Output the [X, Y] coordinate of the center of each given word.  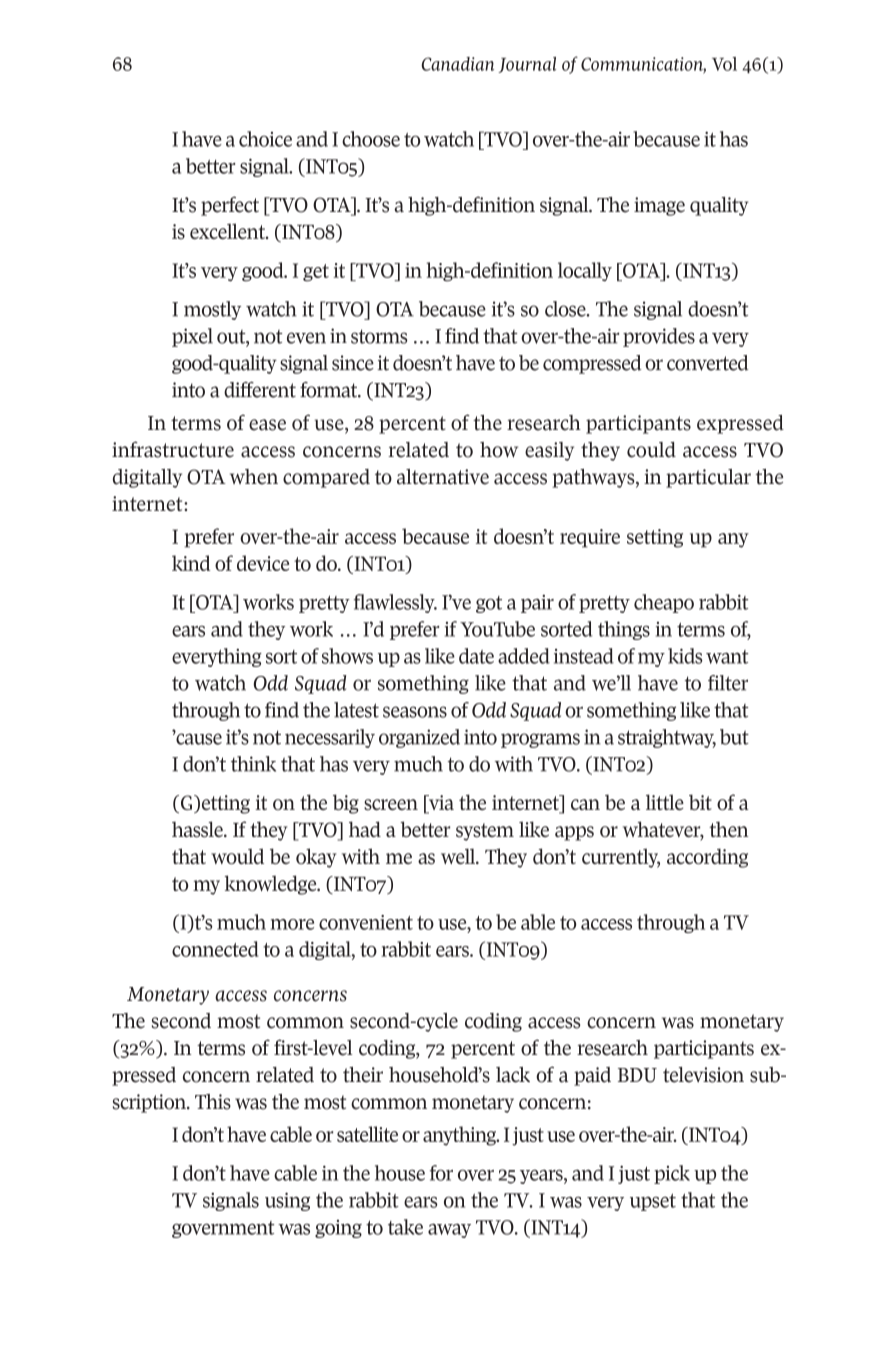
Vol [724, 64]
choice [265, 139]
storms [379, 336]
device [263, 563]
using [287, 1201]
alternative [443, 477]
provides [659, 337]
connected [215, 949]
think [253, 764]
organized [419, 738]
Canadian [457, 64]
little [665, 802]
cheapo [664, 603]
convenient [366, 922]
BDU [637, 1075]
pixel [192, 337]
